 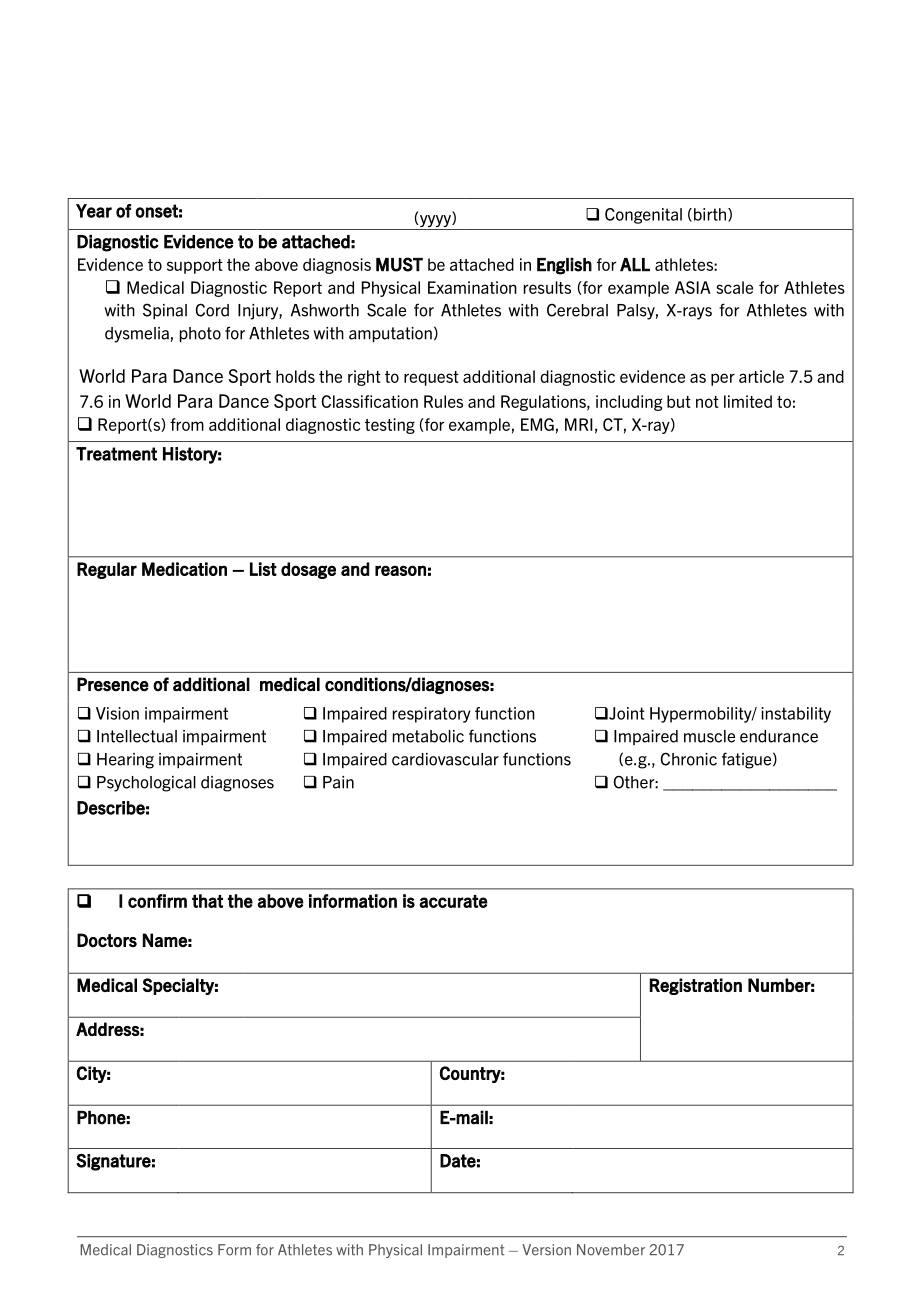 What do you see at coordinates (693, 287) in the screenshot?
I see `ASIA` at bounding box center [693, 287].
